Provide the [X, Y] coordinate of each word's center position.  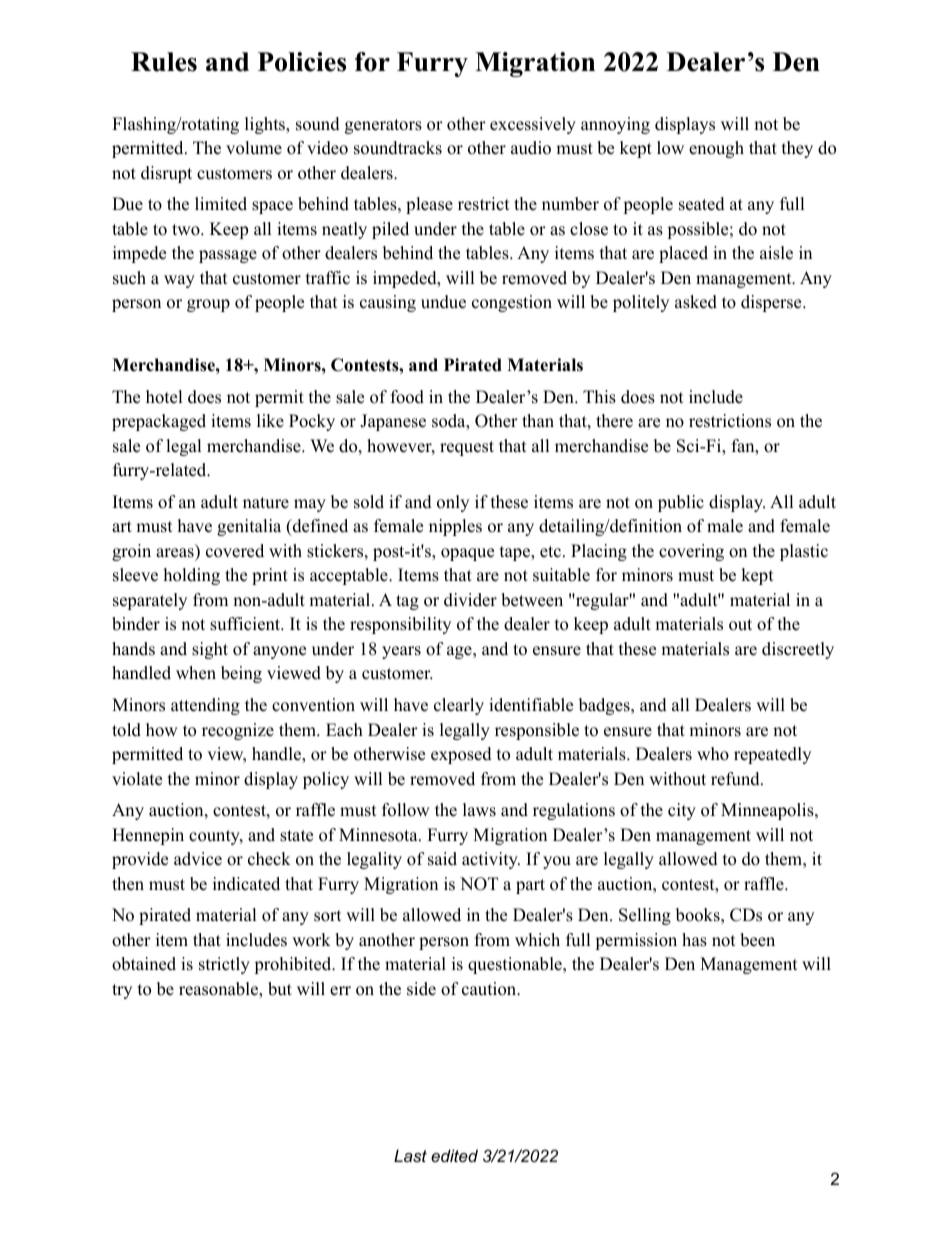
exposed [461, 755]
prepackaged [159, 422]
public [681, 503]
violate [137, 779]
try [122, 991]
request [467, 448]
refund [736, 779]
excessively [533, 125]
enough [716, 149]
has [694, 940]
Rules [164, 62]
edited [454, 1155]
